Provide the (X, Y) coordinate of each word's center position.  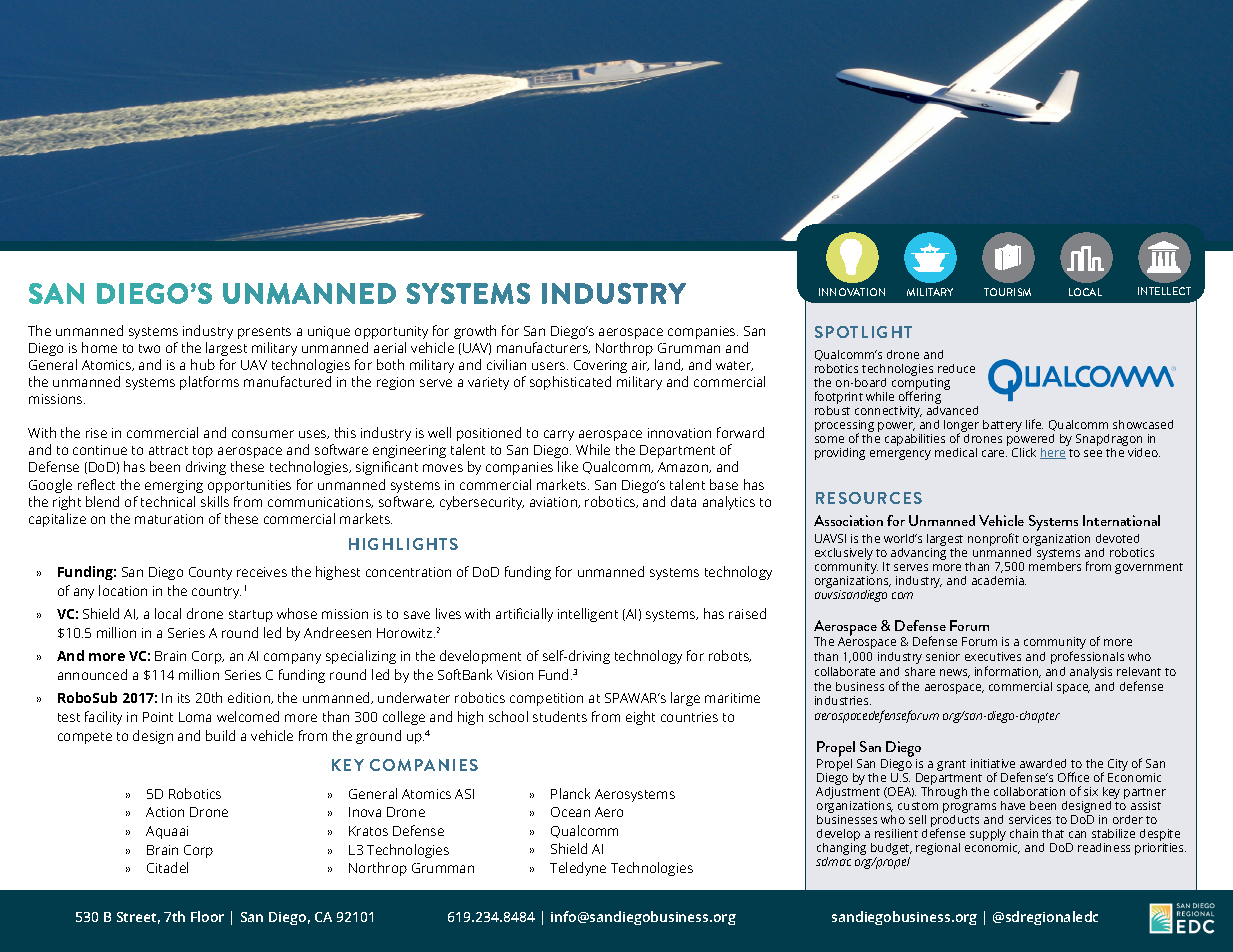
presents (264, 333)
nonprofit (993, 539)
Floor (207, 916)
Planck (570, 793)
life (1034, 424)
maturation (169, 519)
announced (92, 674)
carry (559, 435)
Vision (515, 675)
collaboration (1029, 791)
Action (165, 812)
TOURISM (1007, 292)
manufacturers (543, 348)
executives (993, 656)
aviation (555, 502)
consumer (263, 434)
